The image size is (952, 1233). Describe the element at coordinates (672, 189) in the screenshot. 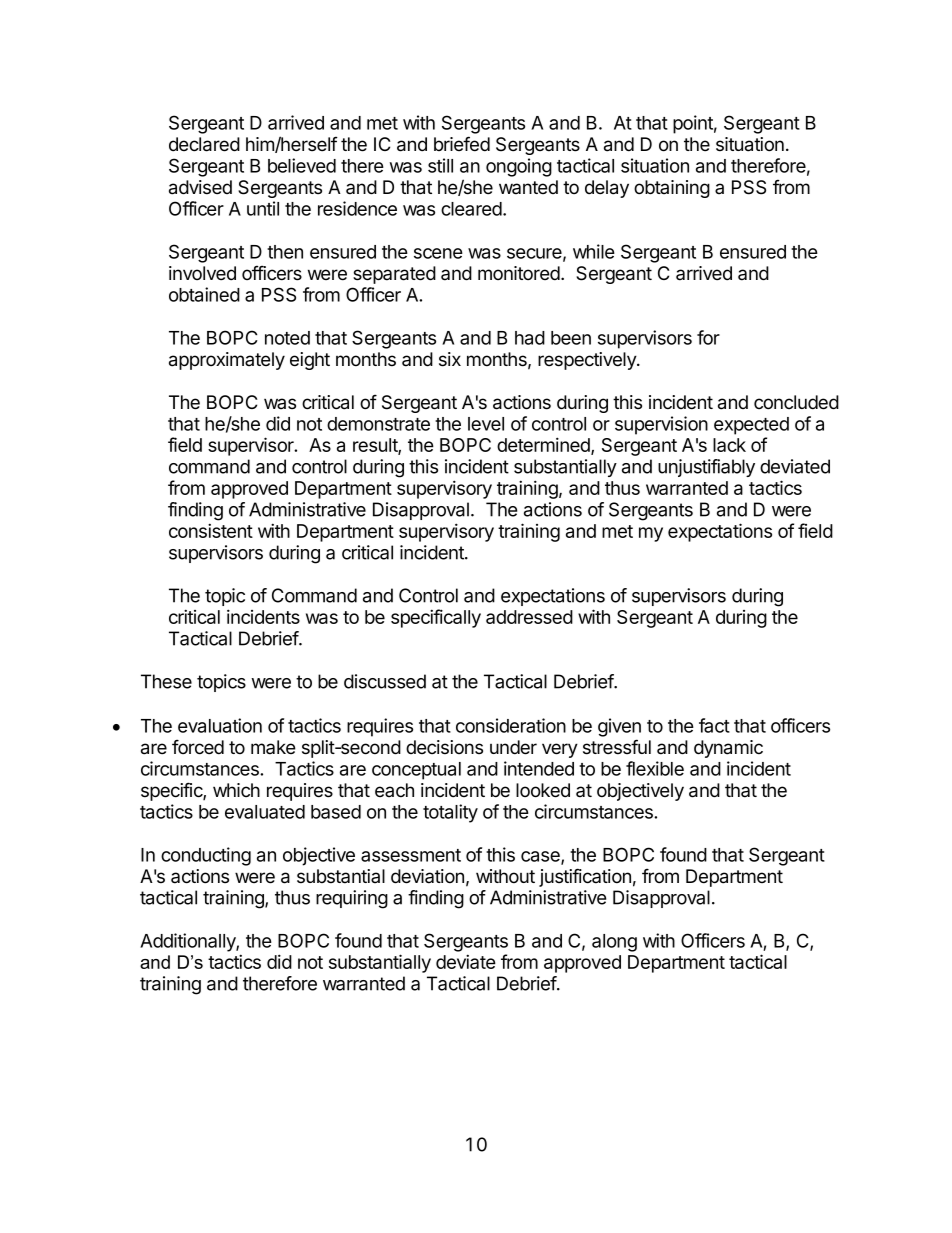

I see `obtaining` at that location.
